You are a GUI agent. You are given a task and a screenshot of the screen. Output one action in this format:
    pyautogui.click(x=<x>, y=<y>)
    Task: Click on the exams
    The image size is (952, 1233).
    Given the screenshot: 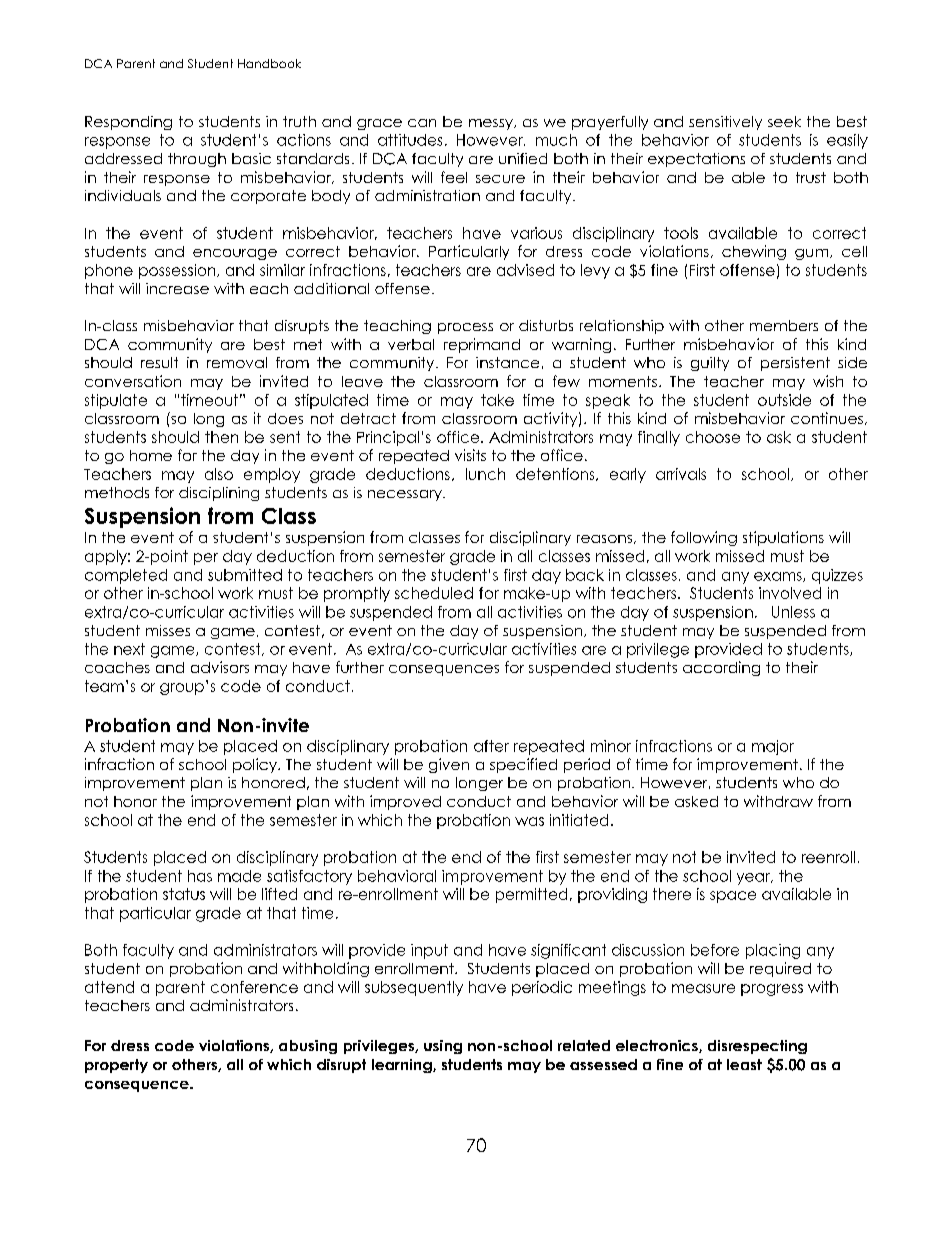 What is the action you would take?
    pyautogui.click(x=779, y=577)
